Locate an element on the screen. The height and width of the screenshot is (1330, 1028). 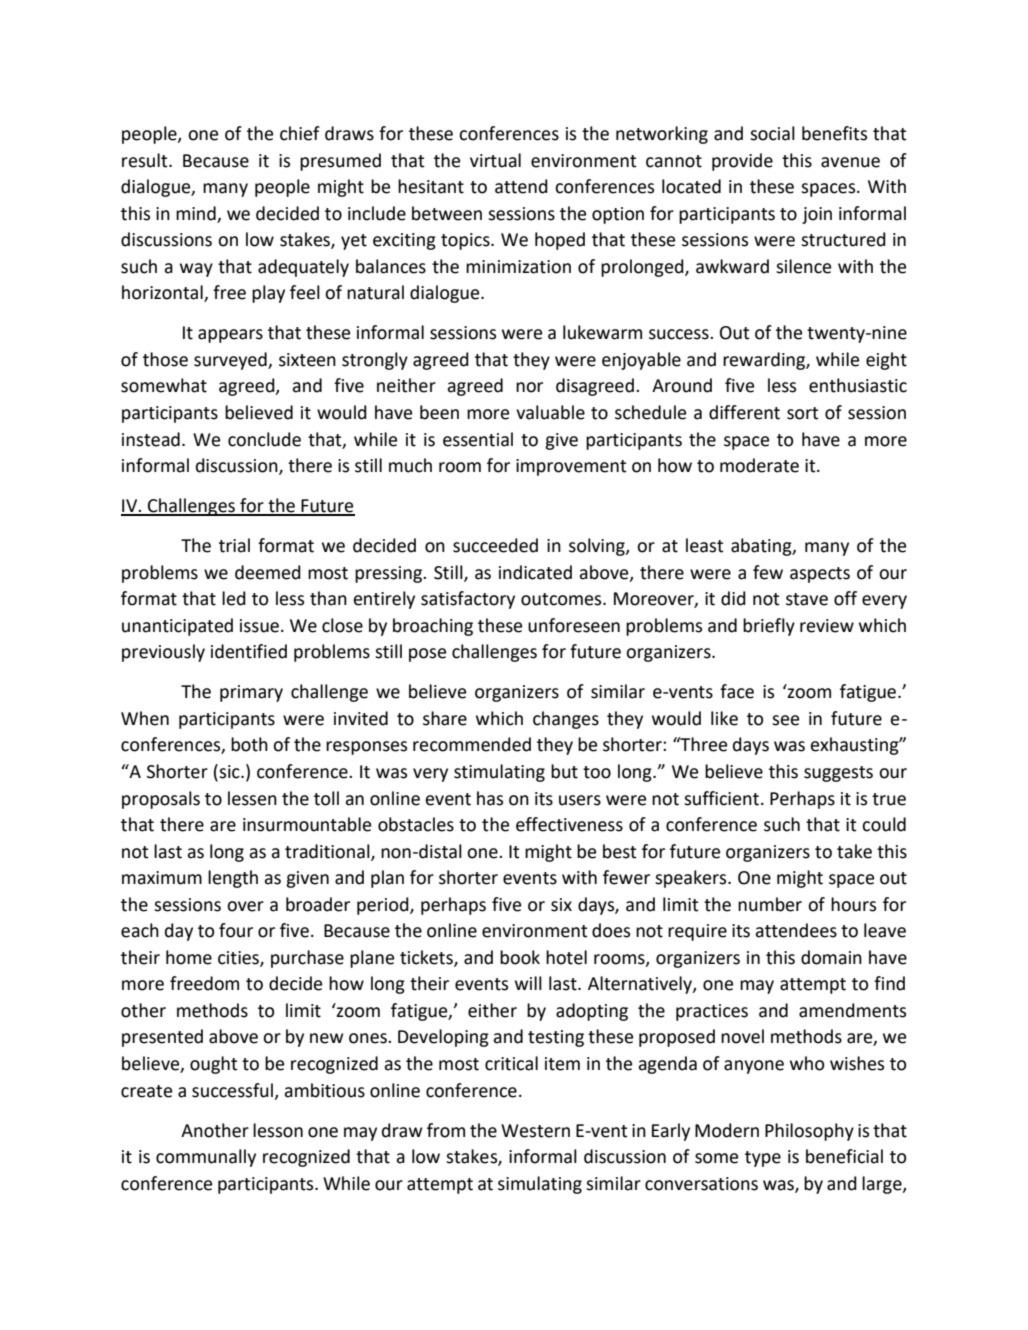
avenue is located at coordinates (850, 162).
